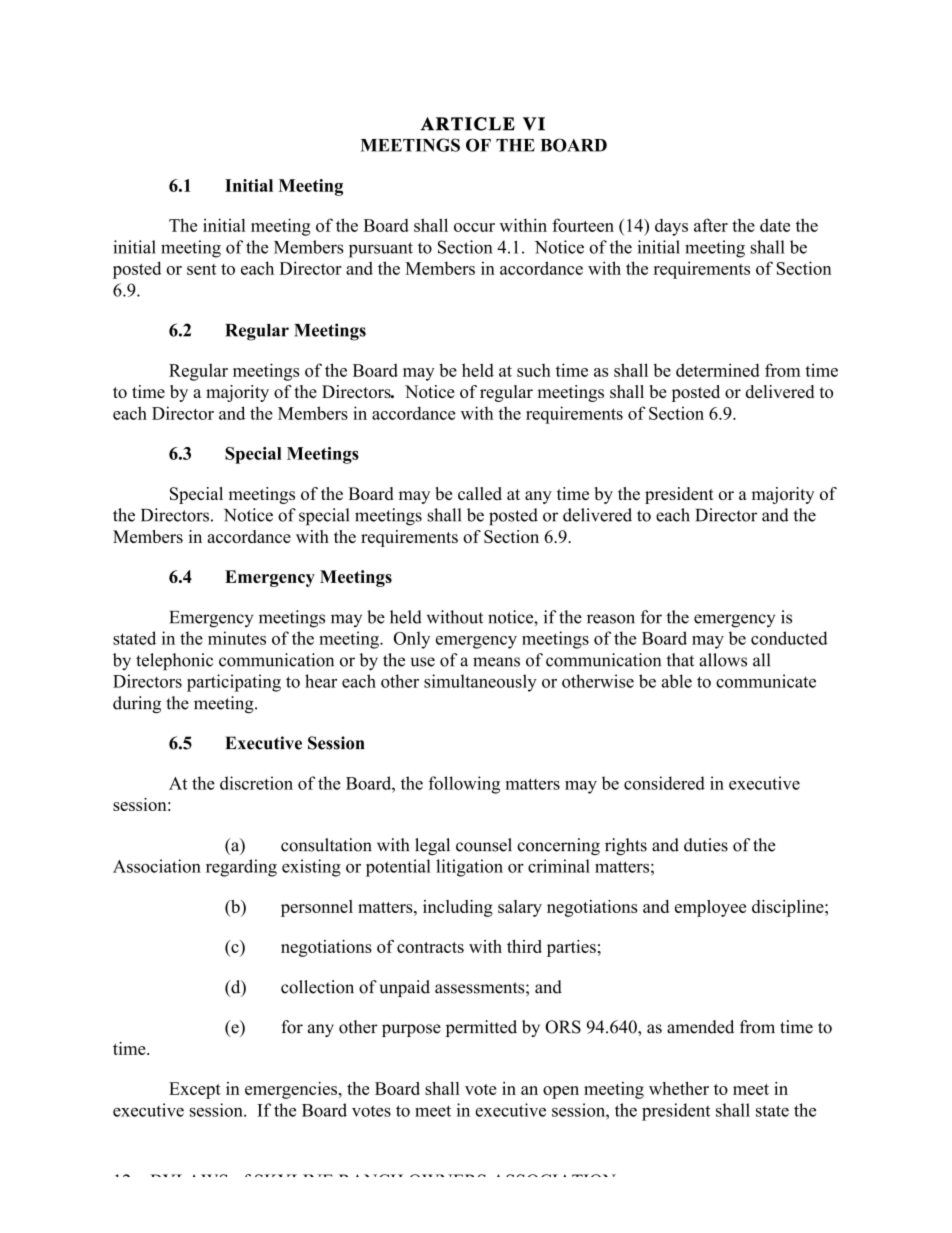 The height and width of the screenshot is (1233, 952). What do you see at coordinates (464, 785) in the screenshot?
I see `following` at bounding box center [464, 785].
